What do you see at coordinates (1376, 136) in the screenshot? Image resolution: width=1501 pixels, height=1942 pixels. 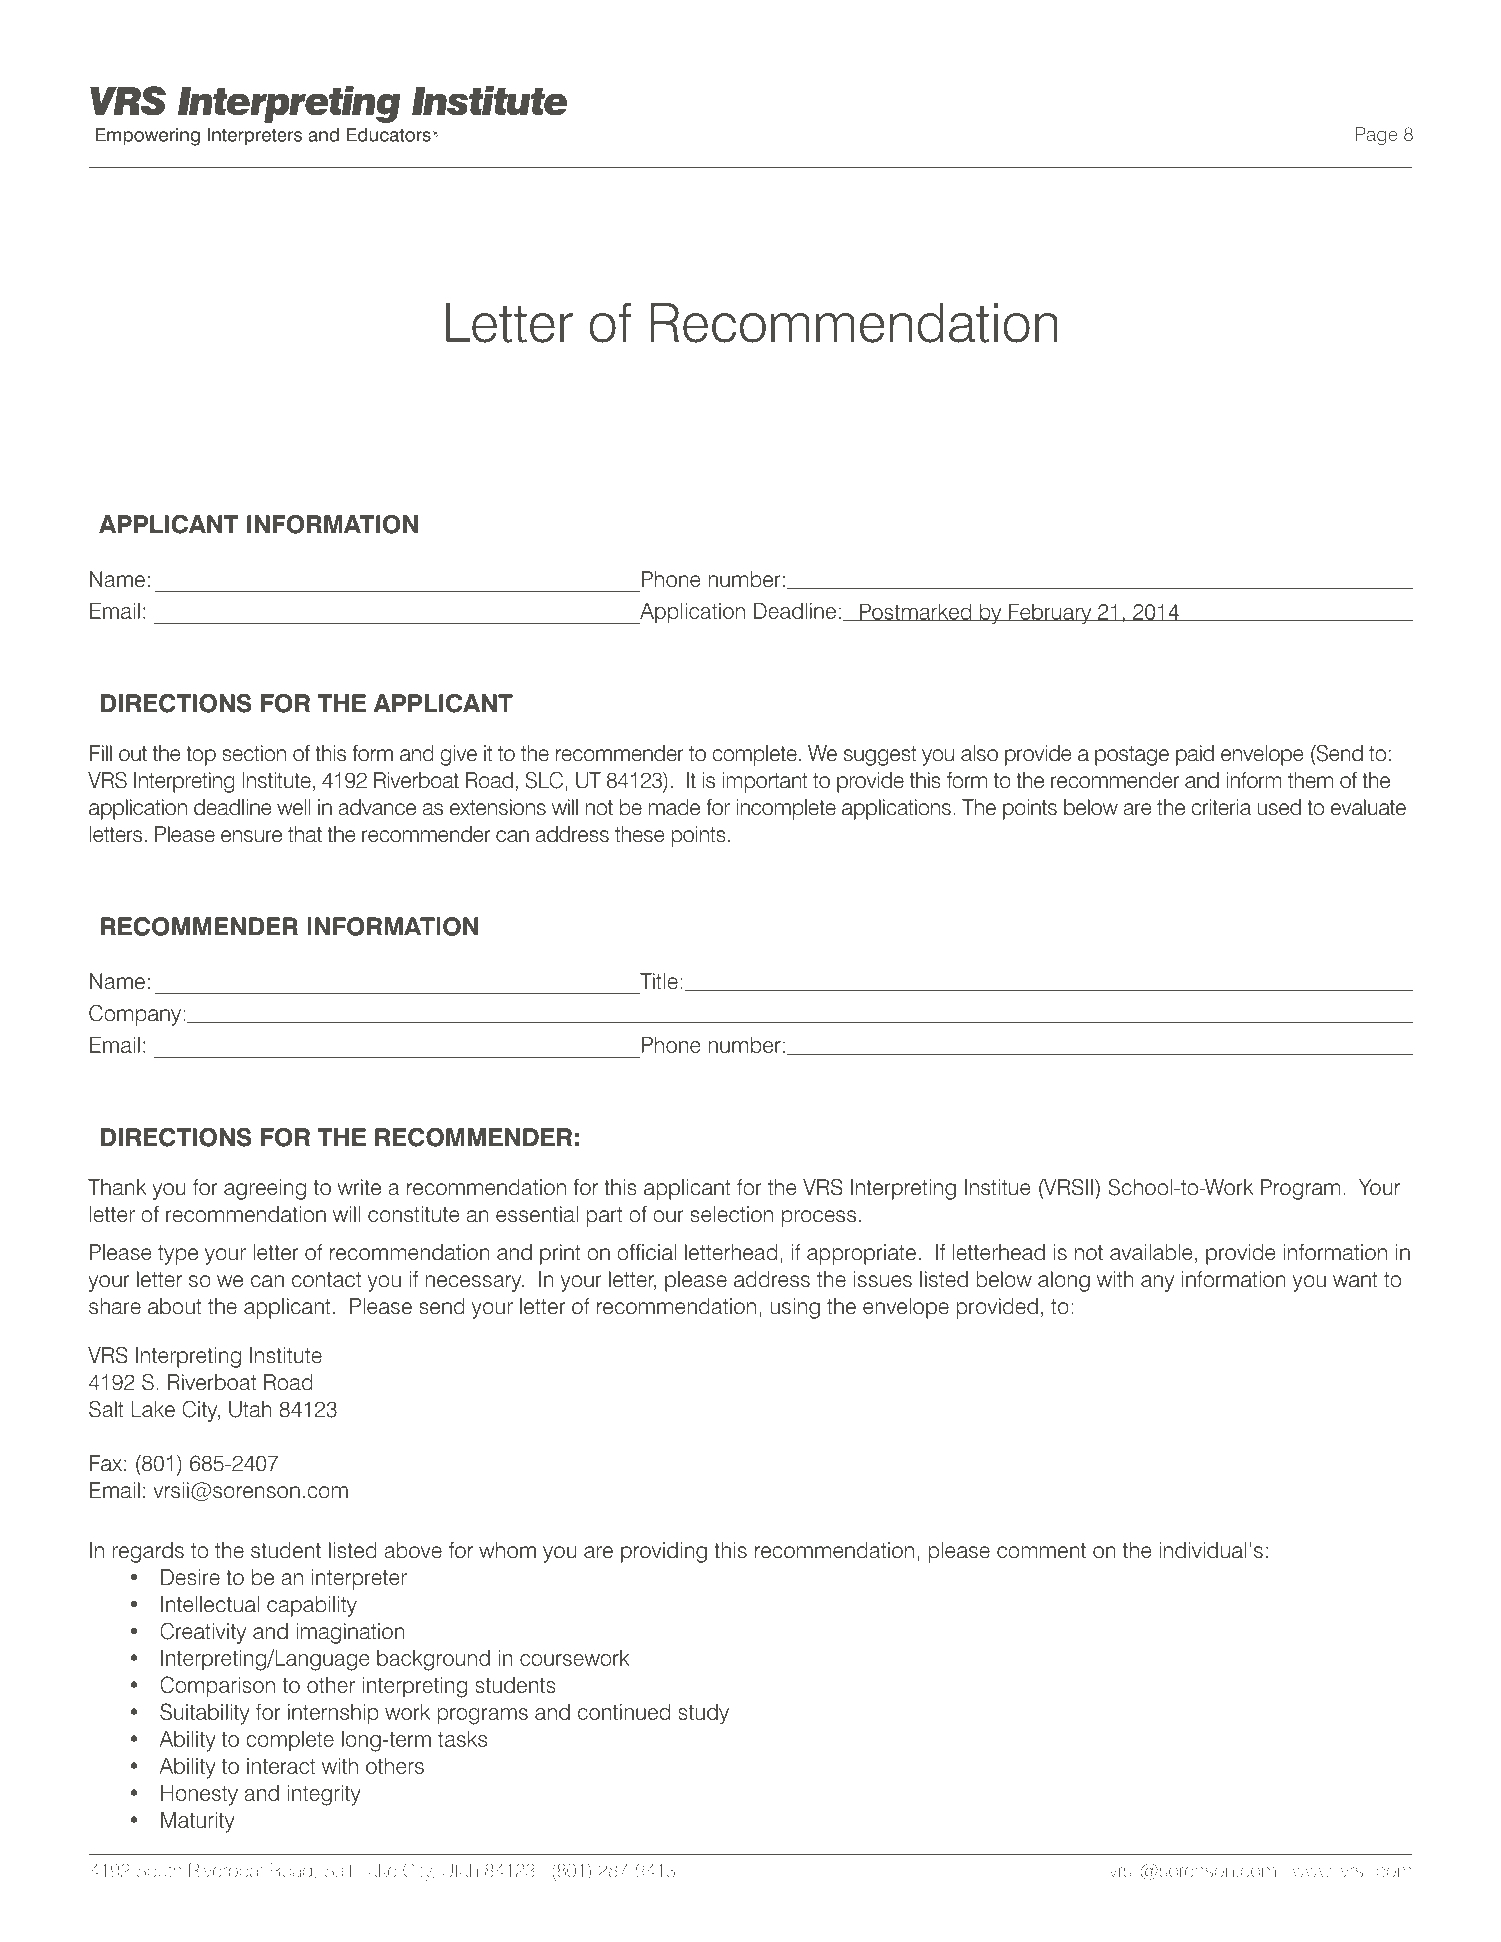 I see `Page` at bounding box center [1376, 136].
